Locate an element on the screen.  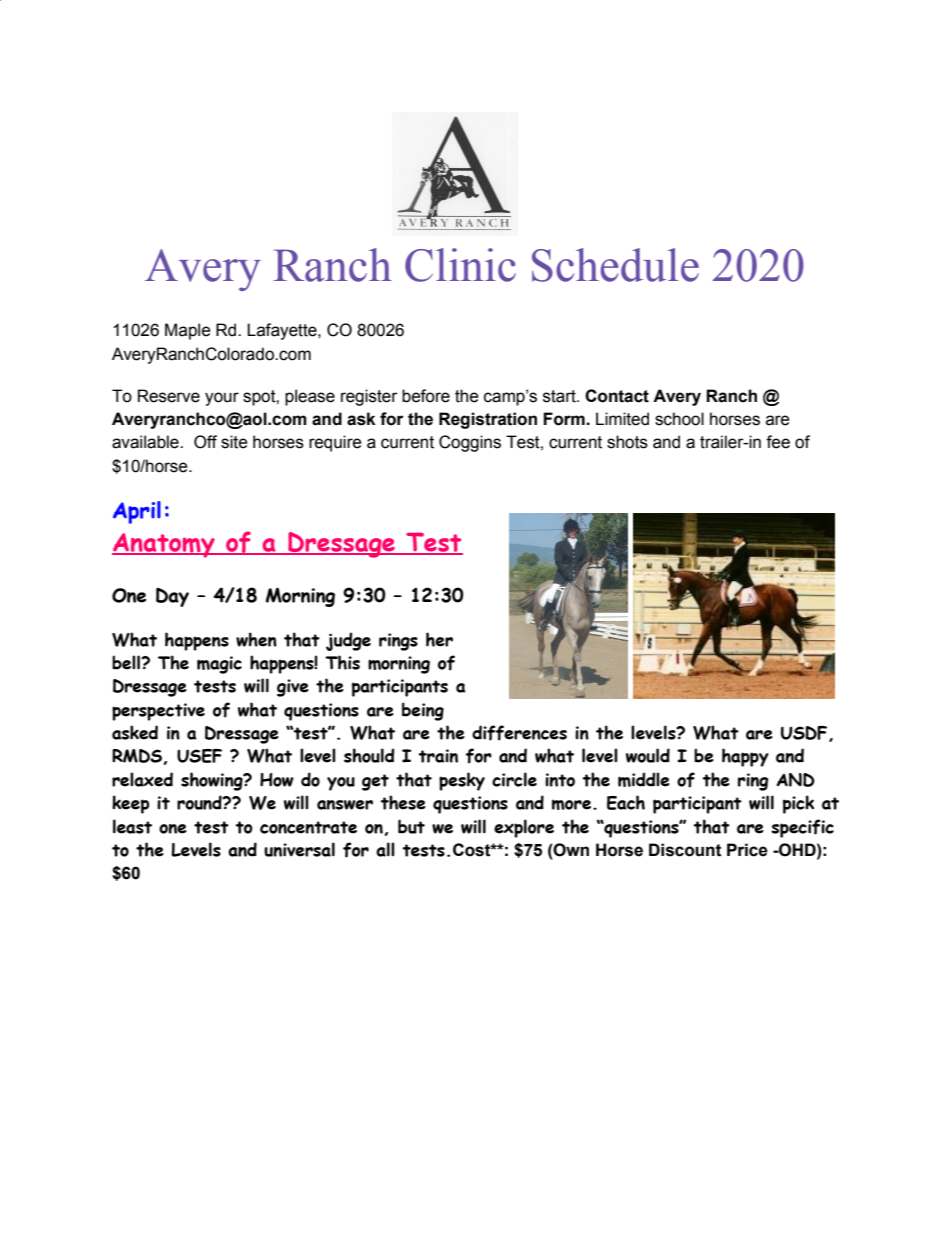
fee is located at coordinates (778, 442).
